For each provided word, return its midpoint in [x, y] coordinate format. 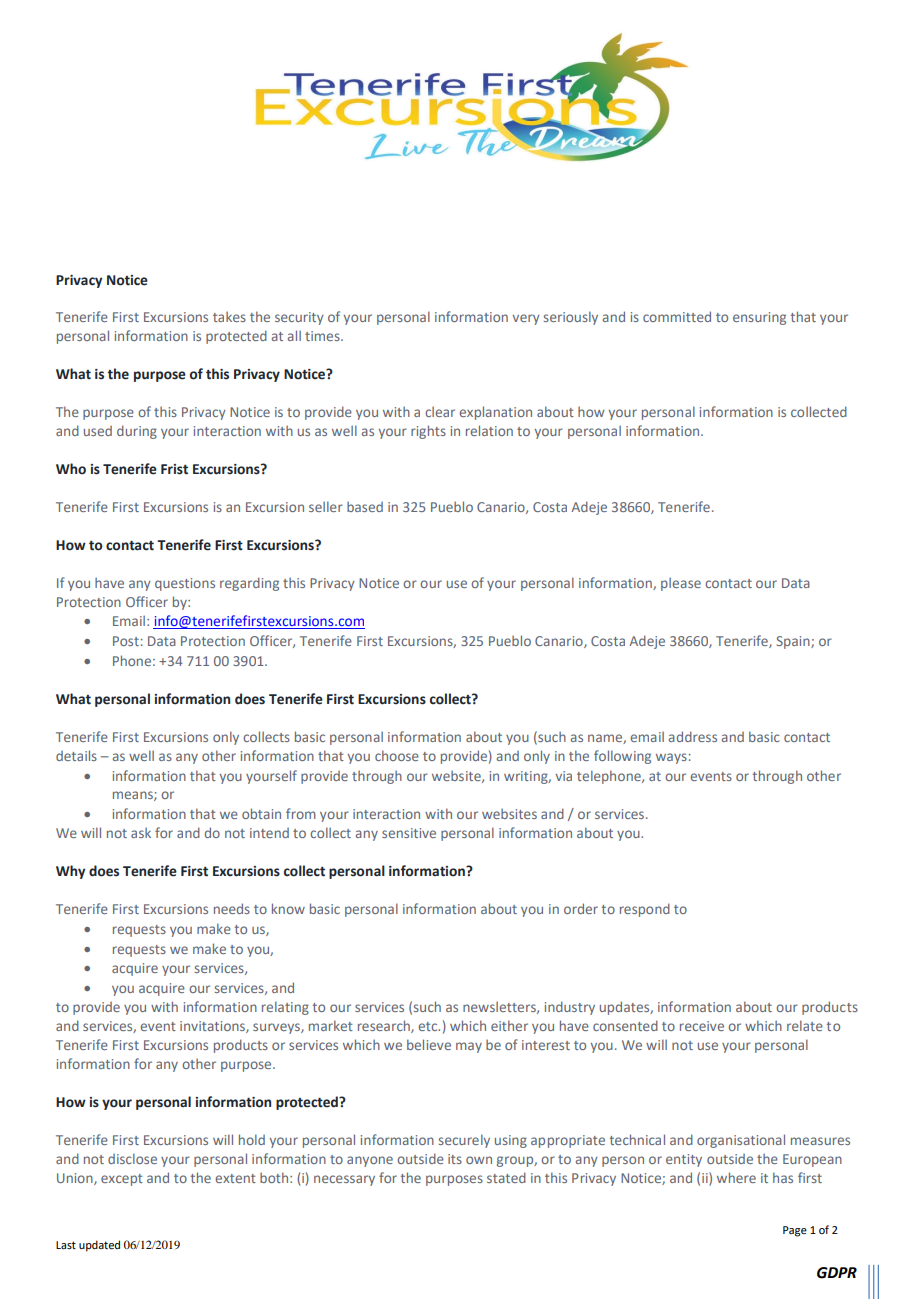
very [526, 319]
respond [645, 910]
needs [232, 908]
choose [397, 755]
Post [126, 641]
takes [229, 316]
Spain [794, 642]
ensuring [759, 318]
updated [99, 1246]
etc [429, 1026]
